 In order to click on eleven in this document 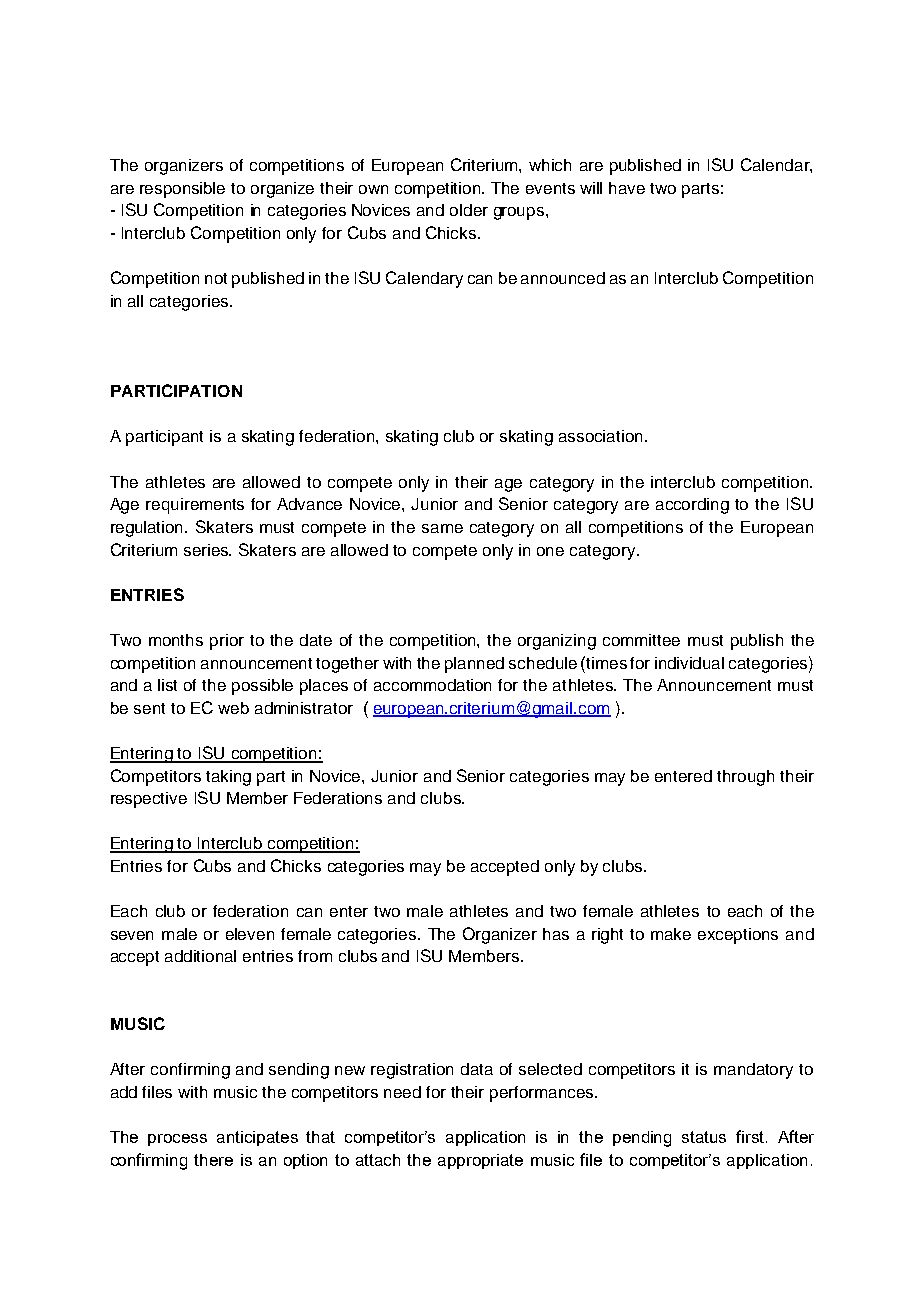, I will do `click(250, 934)`.
